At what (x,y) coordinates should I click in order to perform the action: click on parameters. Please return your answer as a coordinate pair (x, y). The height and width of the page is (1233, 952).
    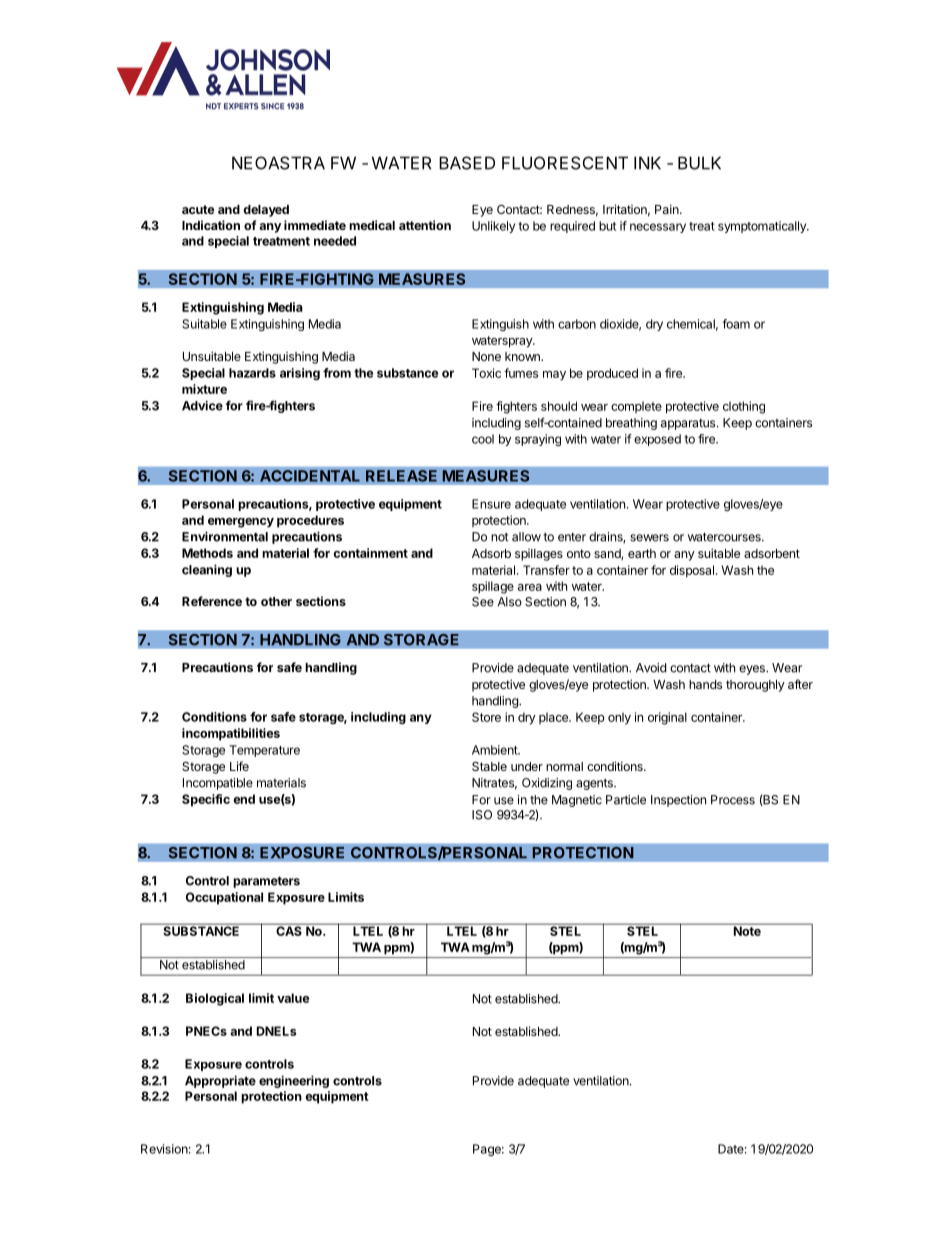
    Looking at the image, I should click on (266, 882).
